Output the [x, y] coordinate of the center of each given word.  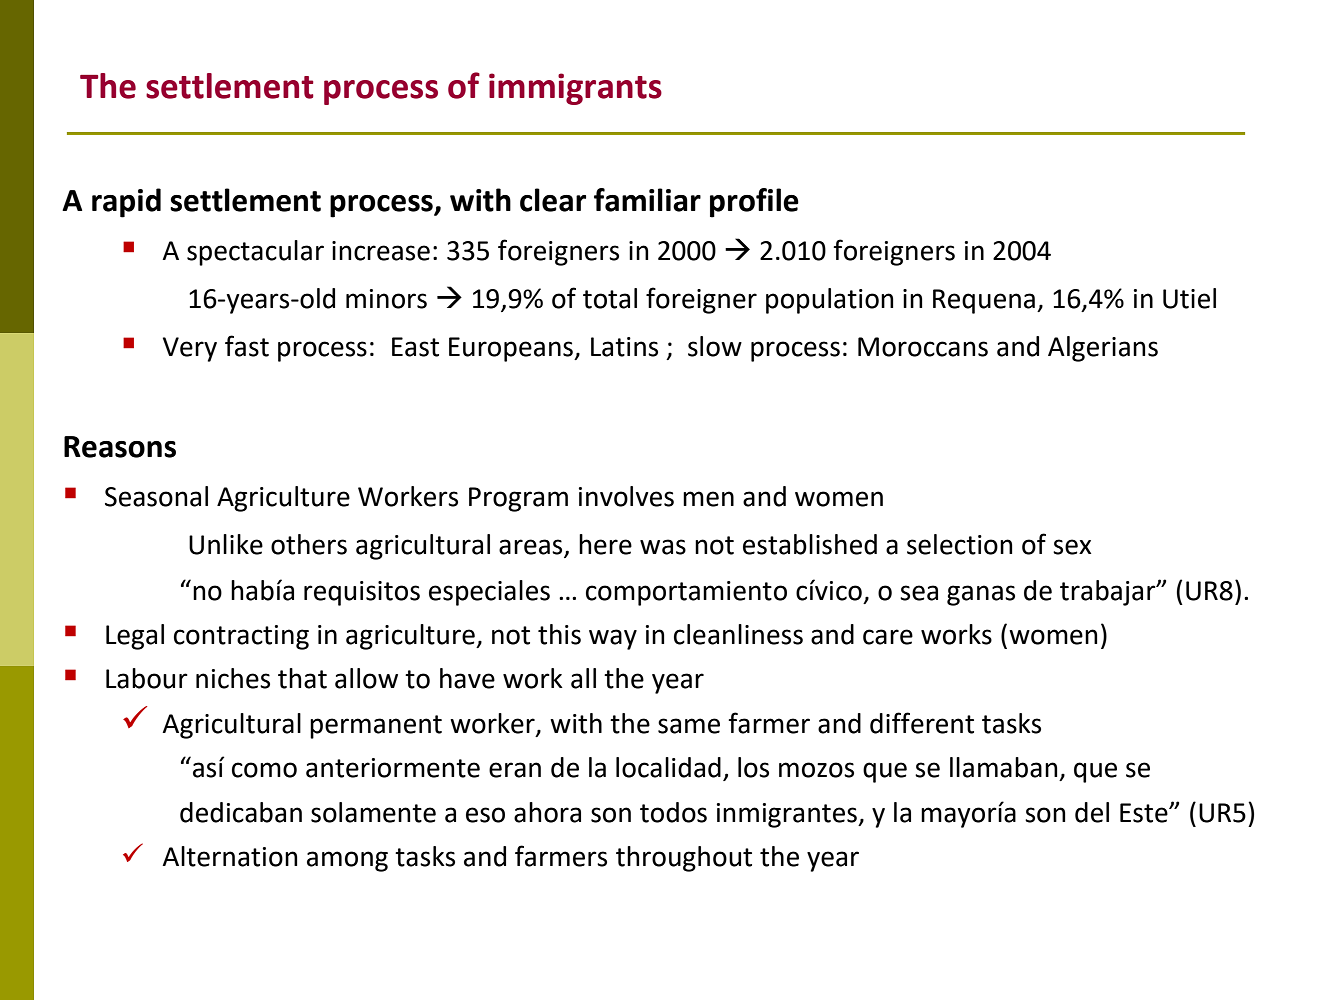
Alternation [230, 856]
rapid [126, 203]
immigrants [575, 89]
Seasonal [156, 496]
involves [626, 496]
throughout [684, 859]
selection [960, 544]
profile [754, 203]
